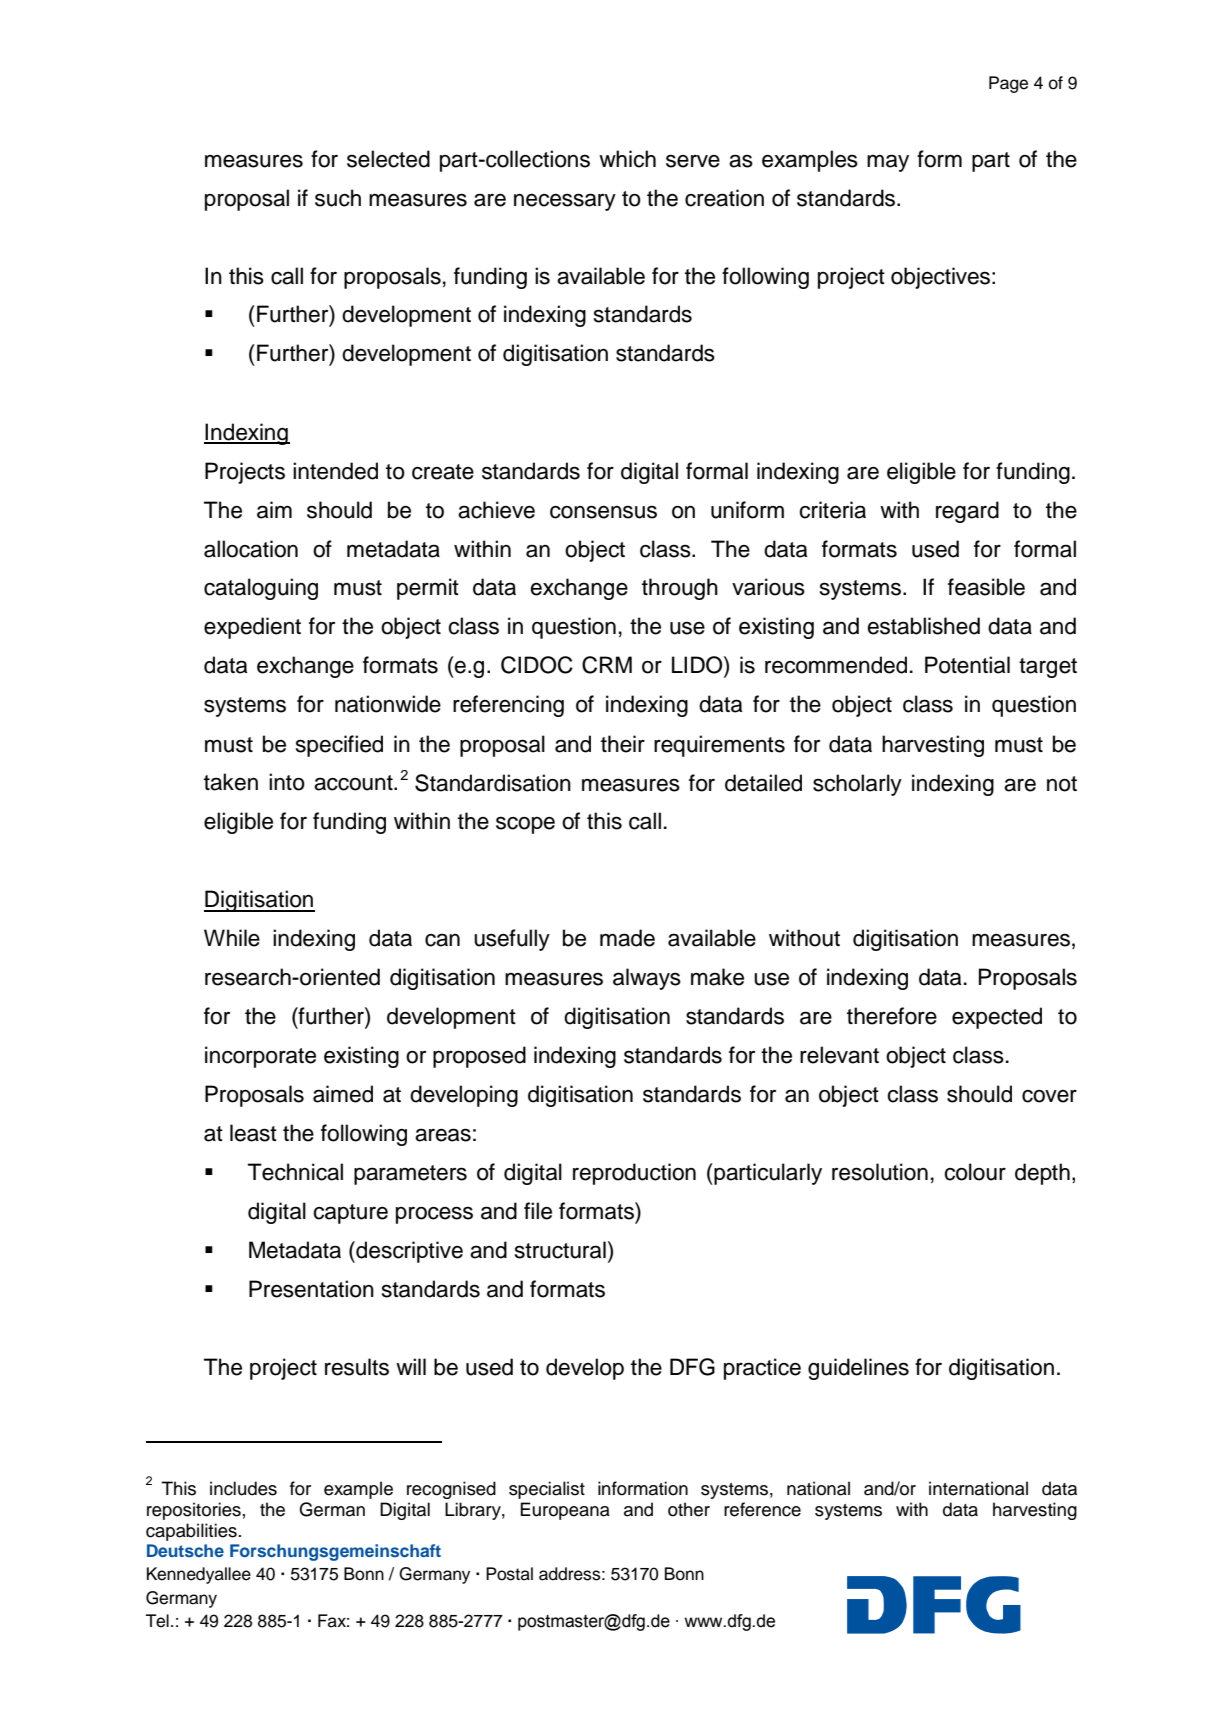 Image resolution: width=1223 pixels, height=1730 pixels. I want to click on their, so click(623, 744).
